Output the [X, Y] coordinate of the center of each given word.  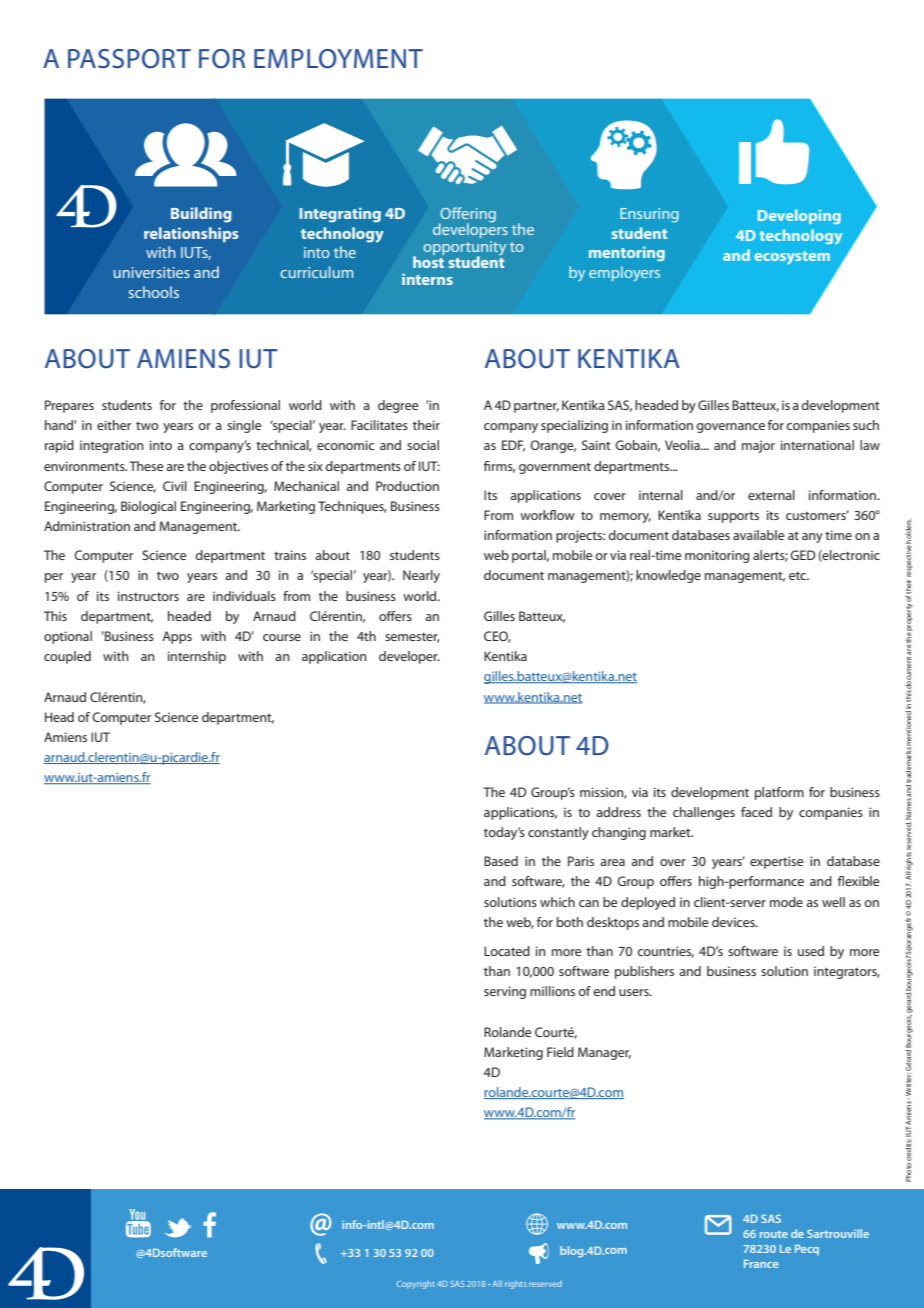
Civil [175, 486]
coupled [67, 657]
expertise [776, 862]
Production [407, 486]
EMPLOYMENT [338, 59]
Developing [799, 216]
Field [560, 1052]
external [771, 495]
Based [501, 861]
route [774, 1234]
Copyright [416, 1285]
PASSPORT [129, 59]
